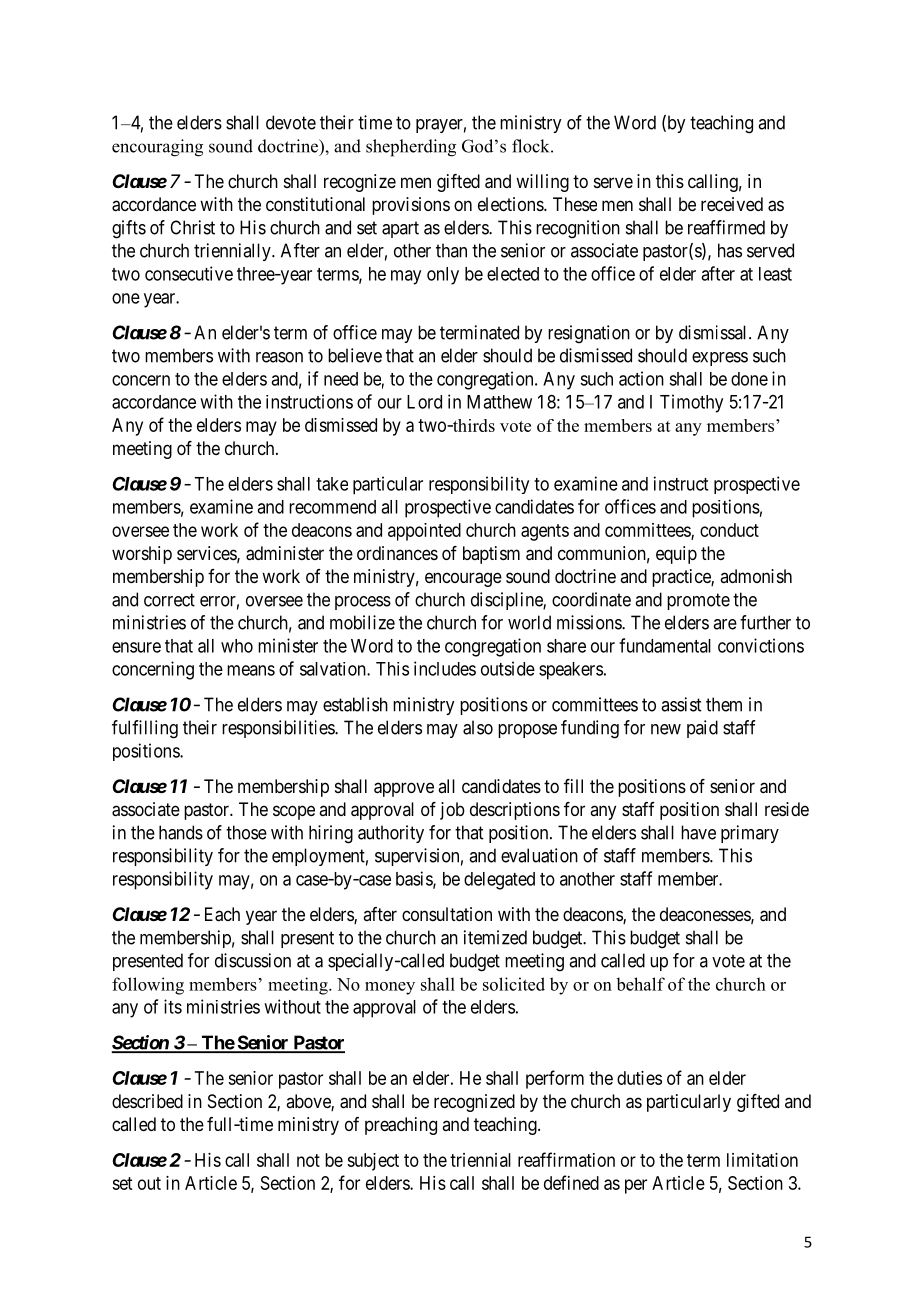 This image has width=924, height=1308. Describe the element at coordinates (192, 227) in the image. I see `Christ` at that location.
